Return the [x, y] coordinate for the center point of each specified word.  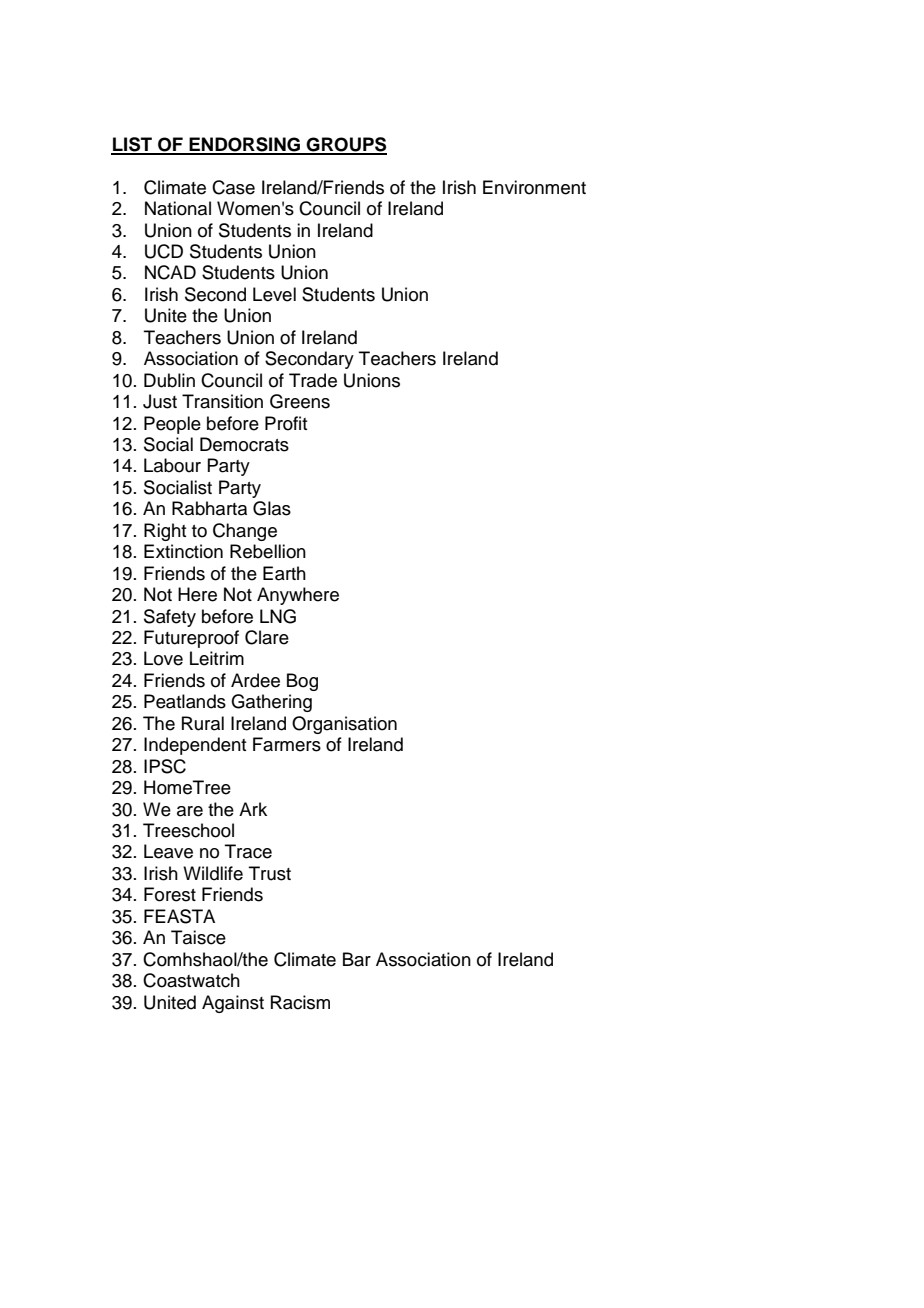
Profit [286, 423]
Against [233, 1004]
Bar [357, 959]
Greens [300, 401]
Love [163, 658]
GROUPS [346, 145]
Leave [168, 851]
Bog [302, 682]
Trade [313, 380]
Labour [172, 465]
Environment [534, 187]
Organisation [344, 725]
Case [233, 187]
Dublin [169, 380]
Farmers [287, 744]
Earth [284, 573]
